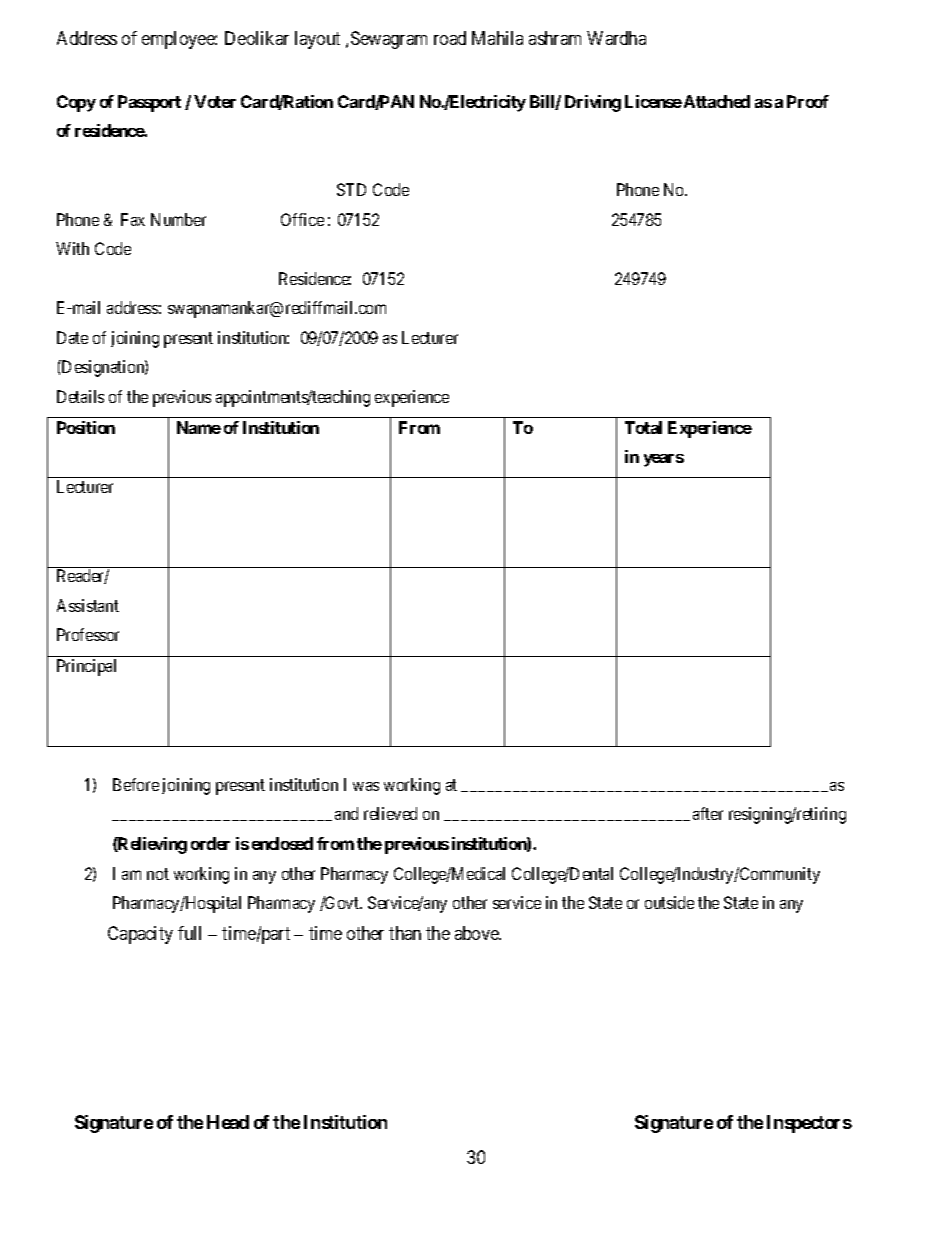 The image size is (952, 1233). I want to click on Assistant, so click(88, 605).
